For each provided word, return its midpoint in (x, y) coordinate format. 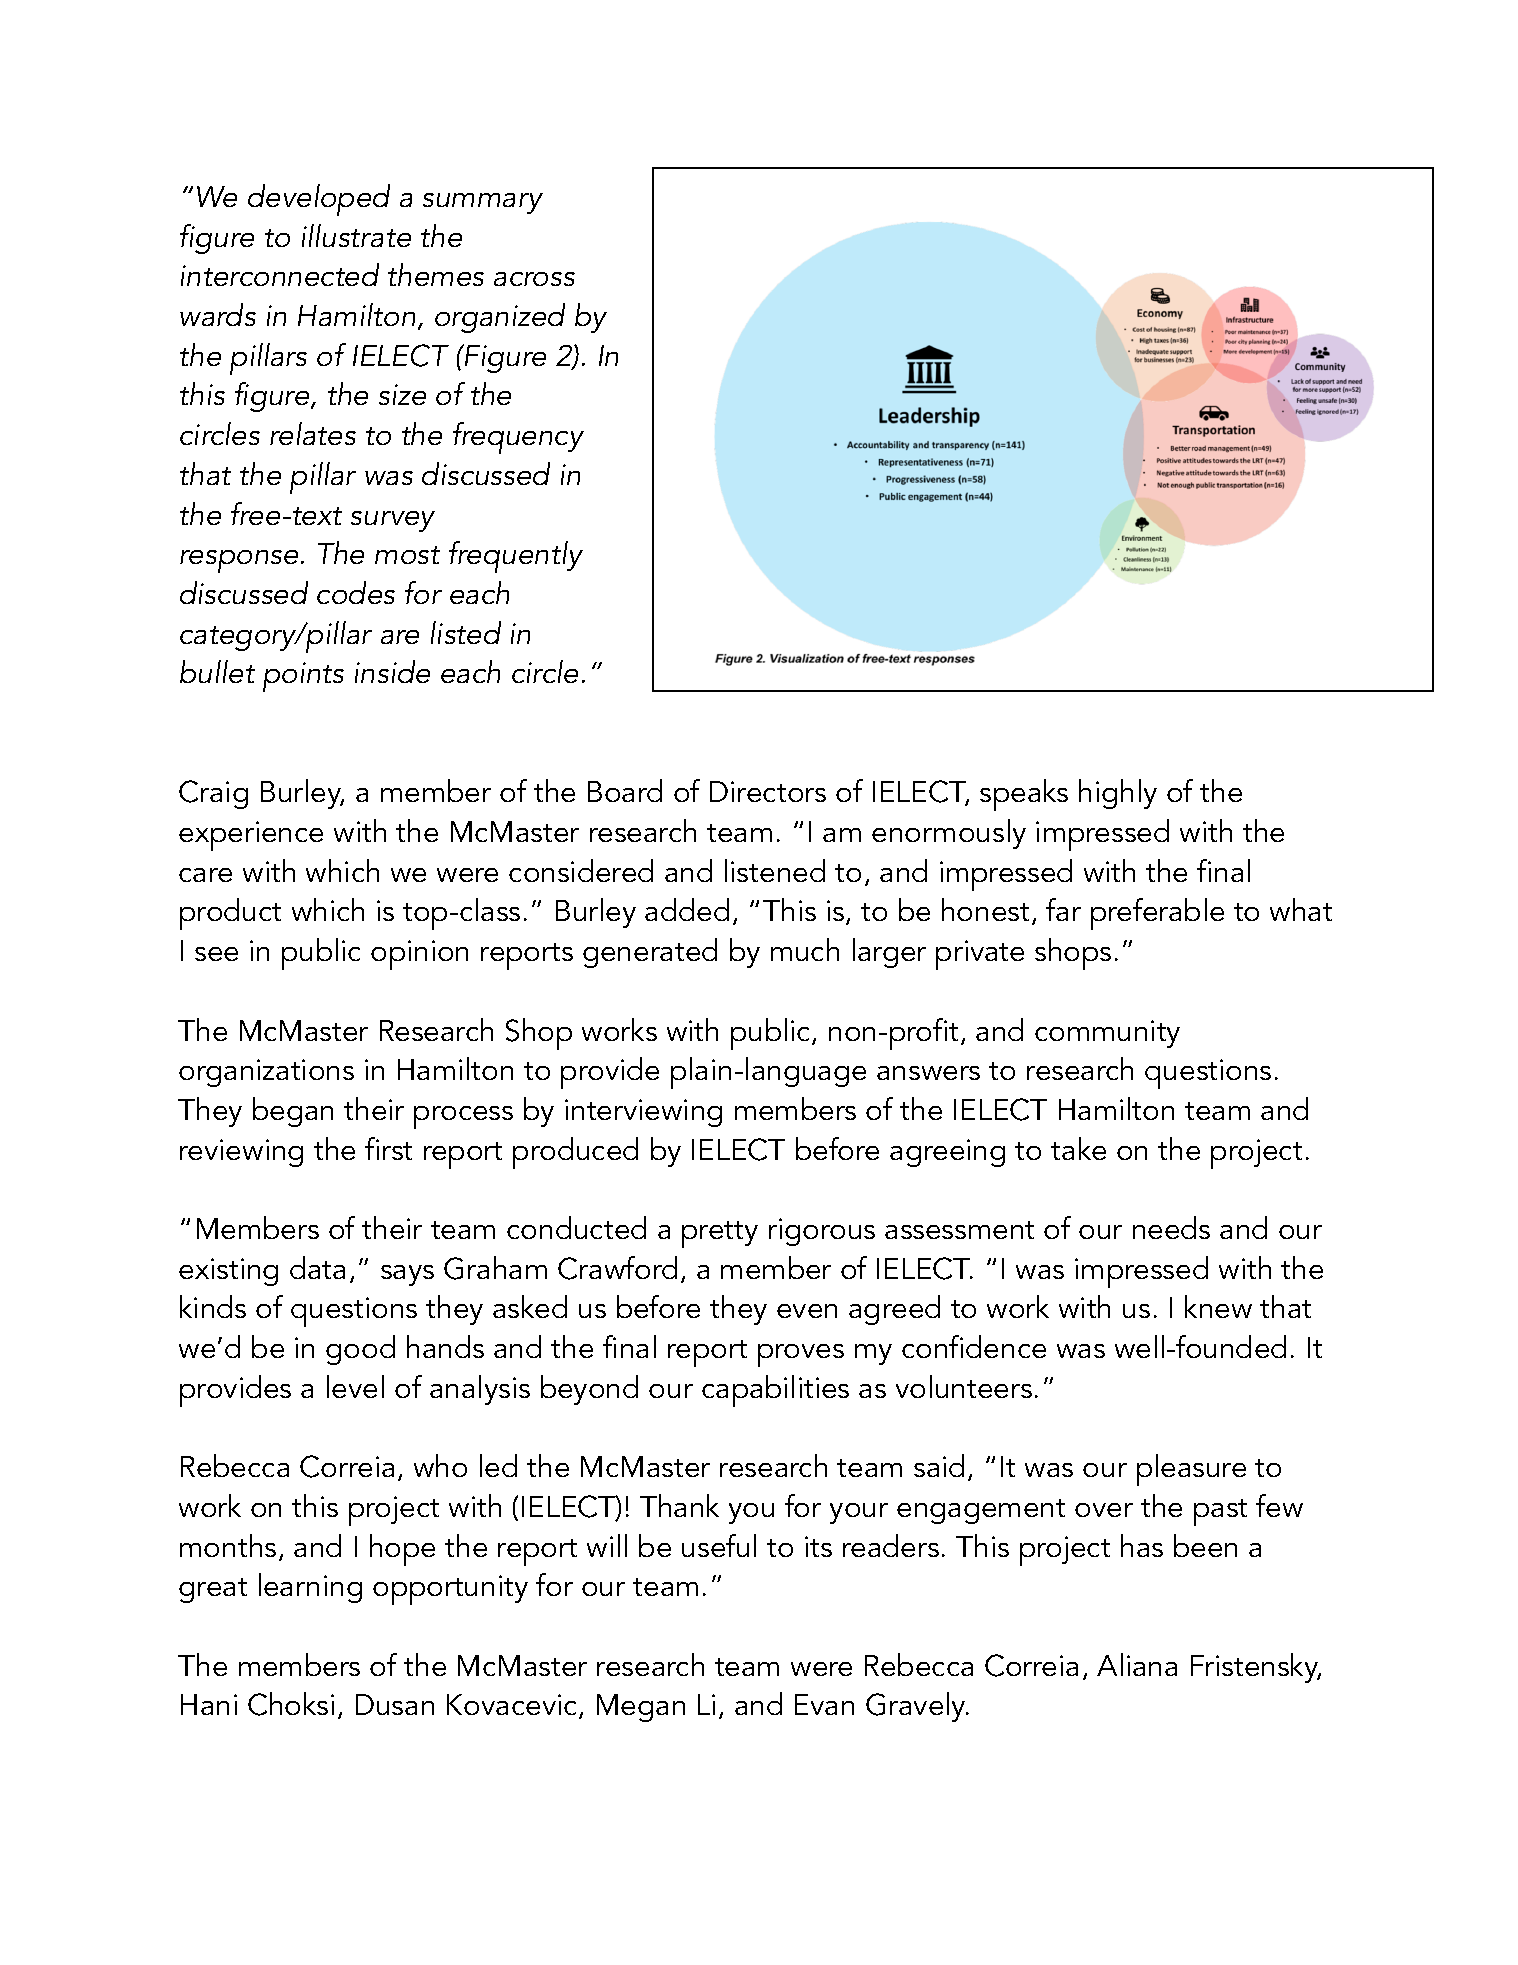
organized (500, 318)
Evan (824, 1704)
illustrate (356, 235)
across (534, 279)
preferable (1157, 914)
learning (310, 1588)
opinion (419, 955)
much (805, 949)
